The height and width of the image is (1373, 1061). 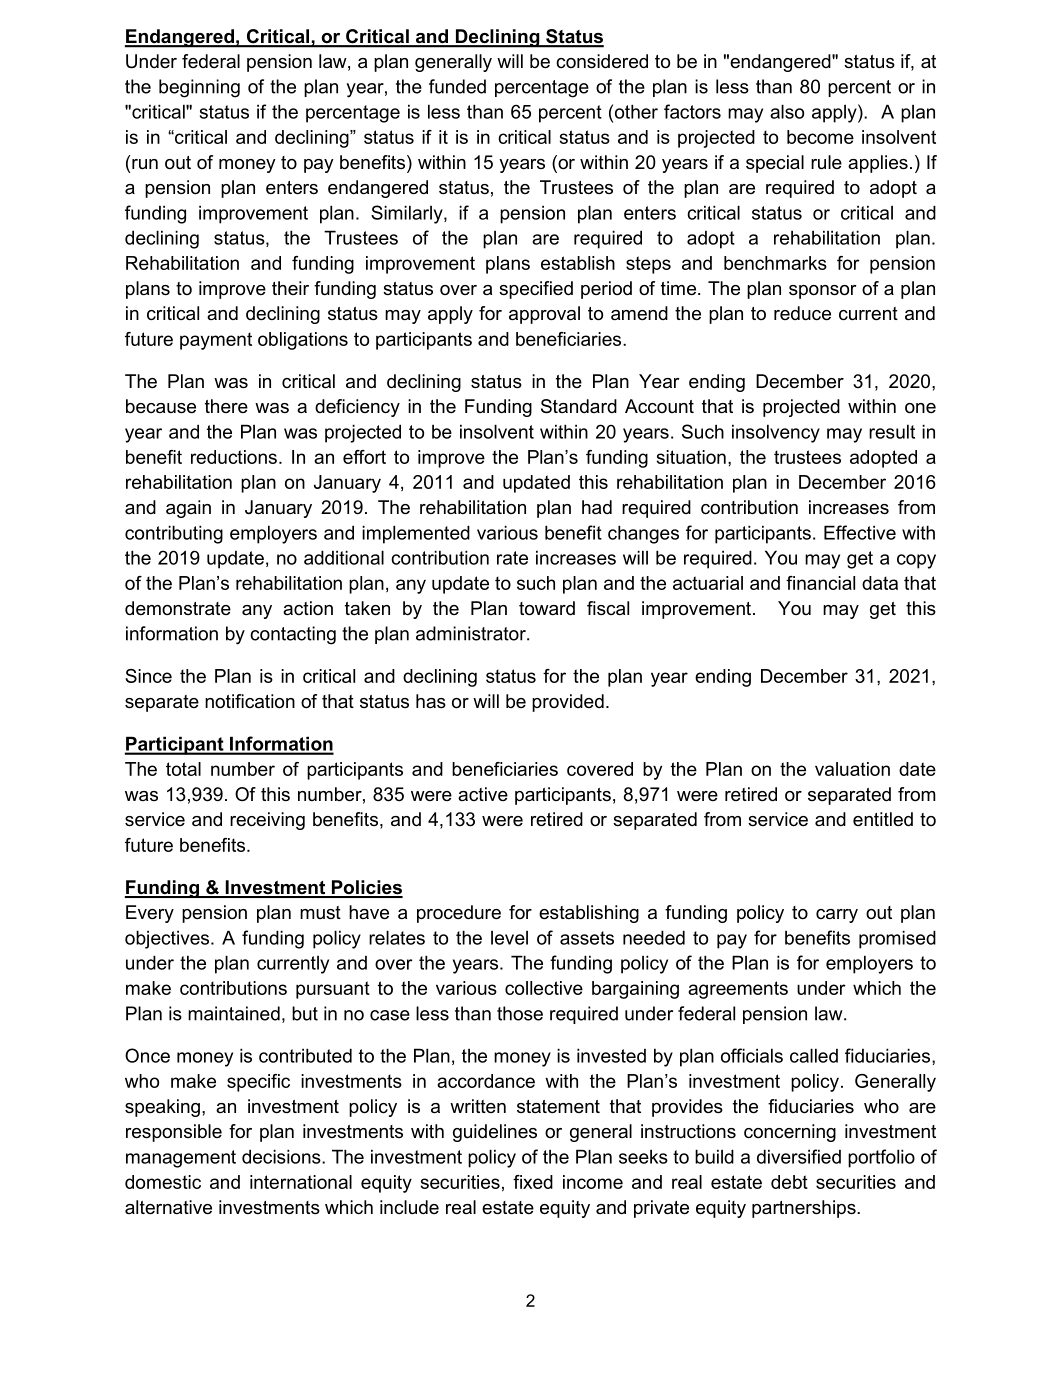 I want to click on funded, so click(x=457, y=86).
